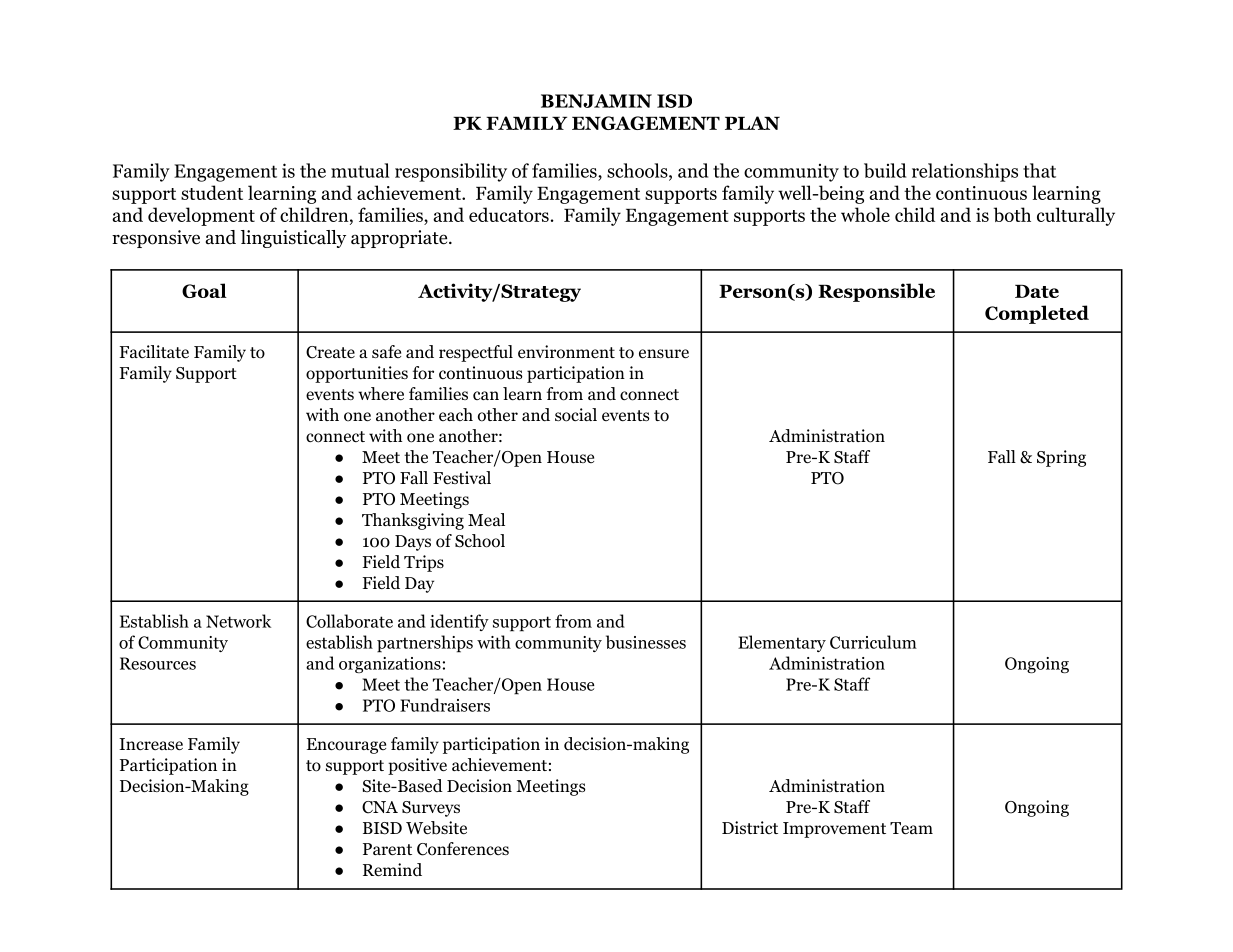  What do you see at coordinates (158, 663) in the screenshot?
I see `Resources` at bounding box center [158, 663].
